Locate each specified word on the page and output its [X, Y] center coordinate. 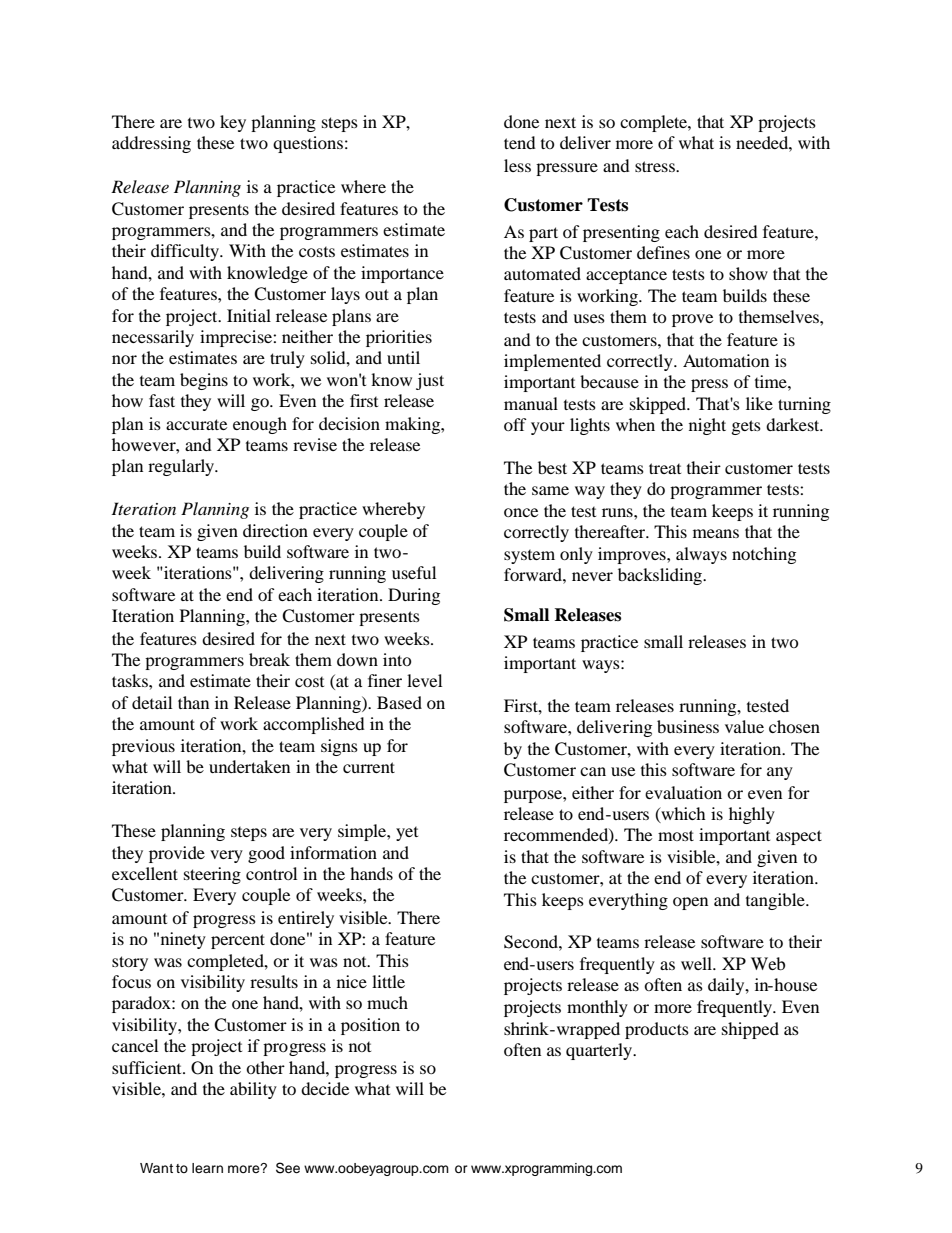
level [424, 680]
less [517, 165]
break [269, 659]
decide [325, 1088]
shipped [750, 1030]
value [744, 726]
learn [207, 1168]
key [233, 123]
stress [656, 166]
